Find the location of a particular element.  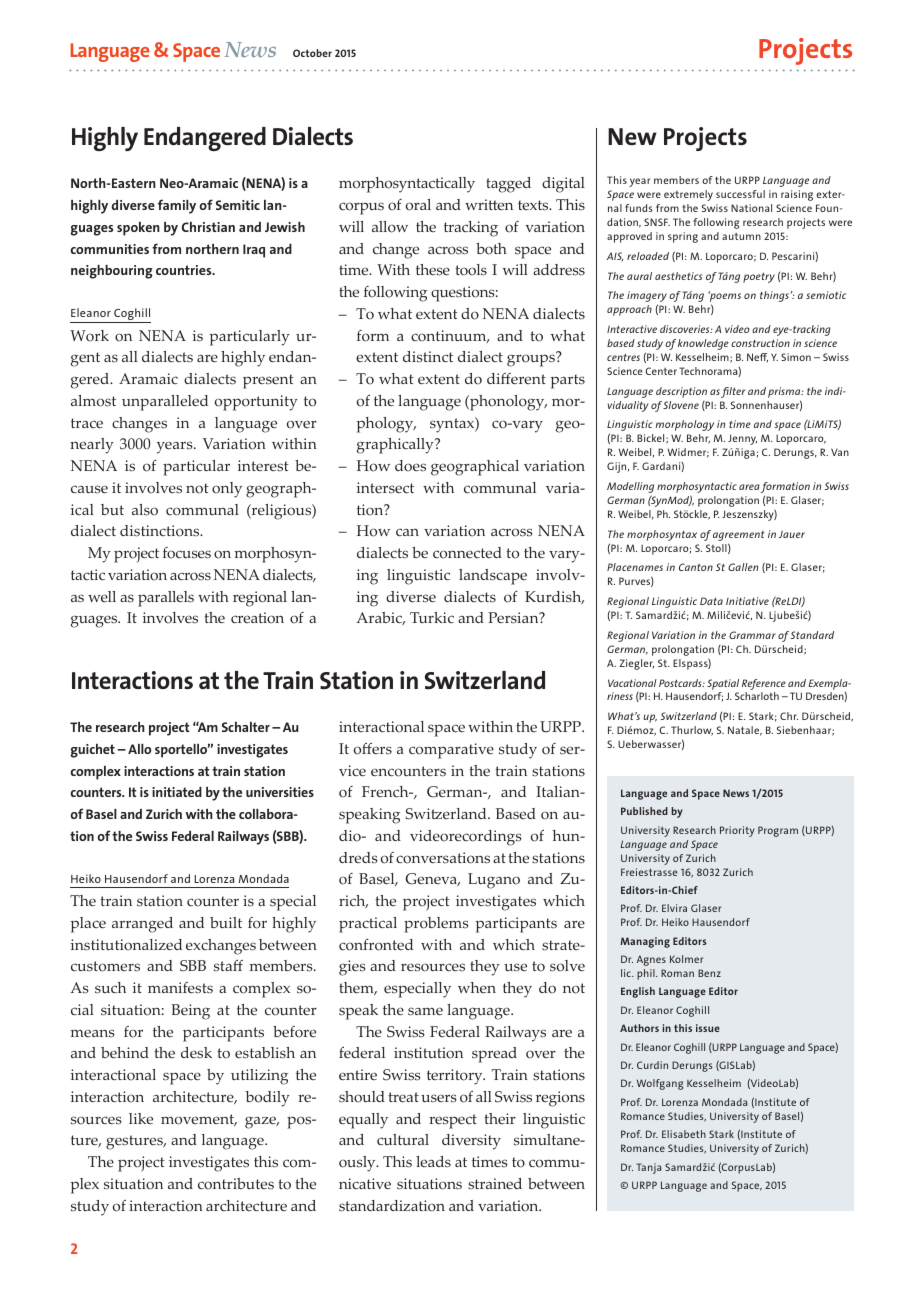

Turkic is located at coordinates (432, 617).
